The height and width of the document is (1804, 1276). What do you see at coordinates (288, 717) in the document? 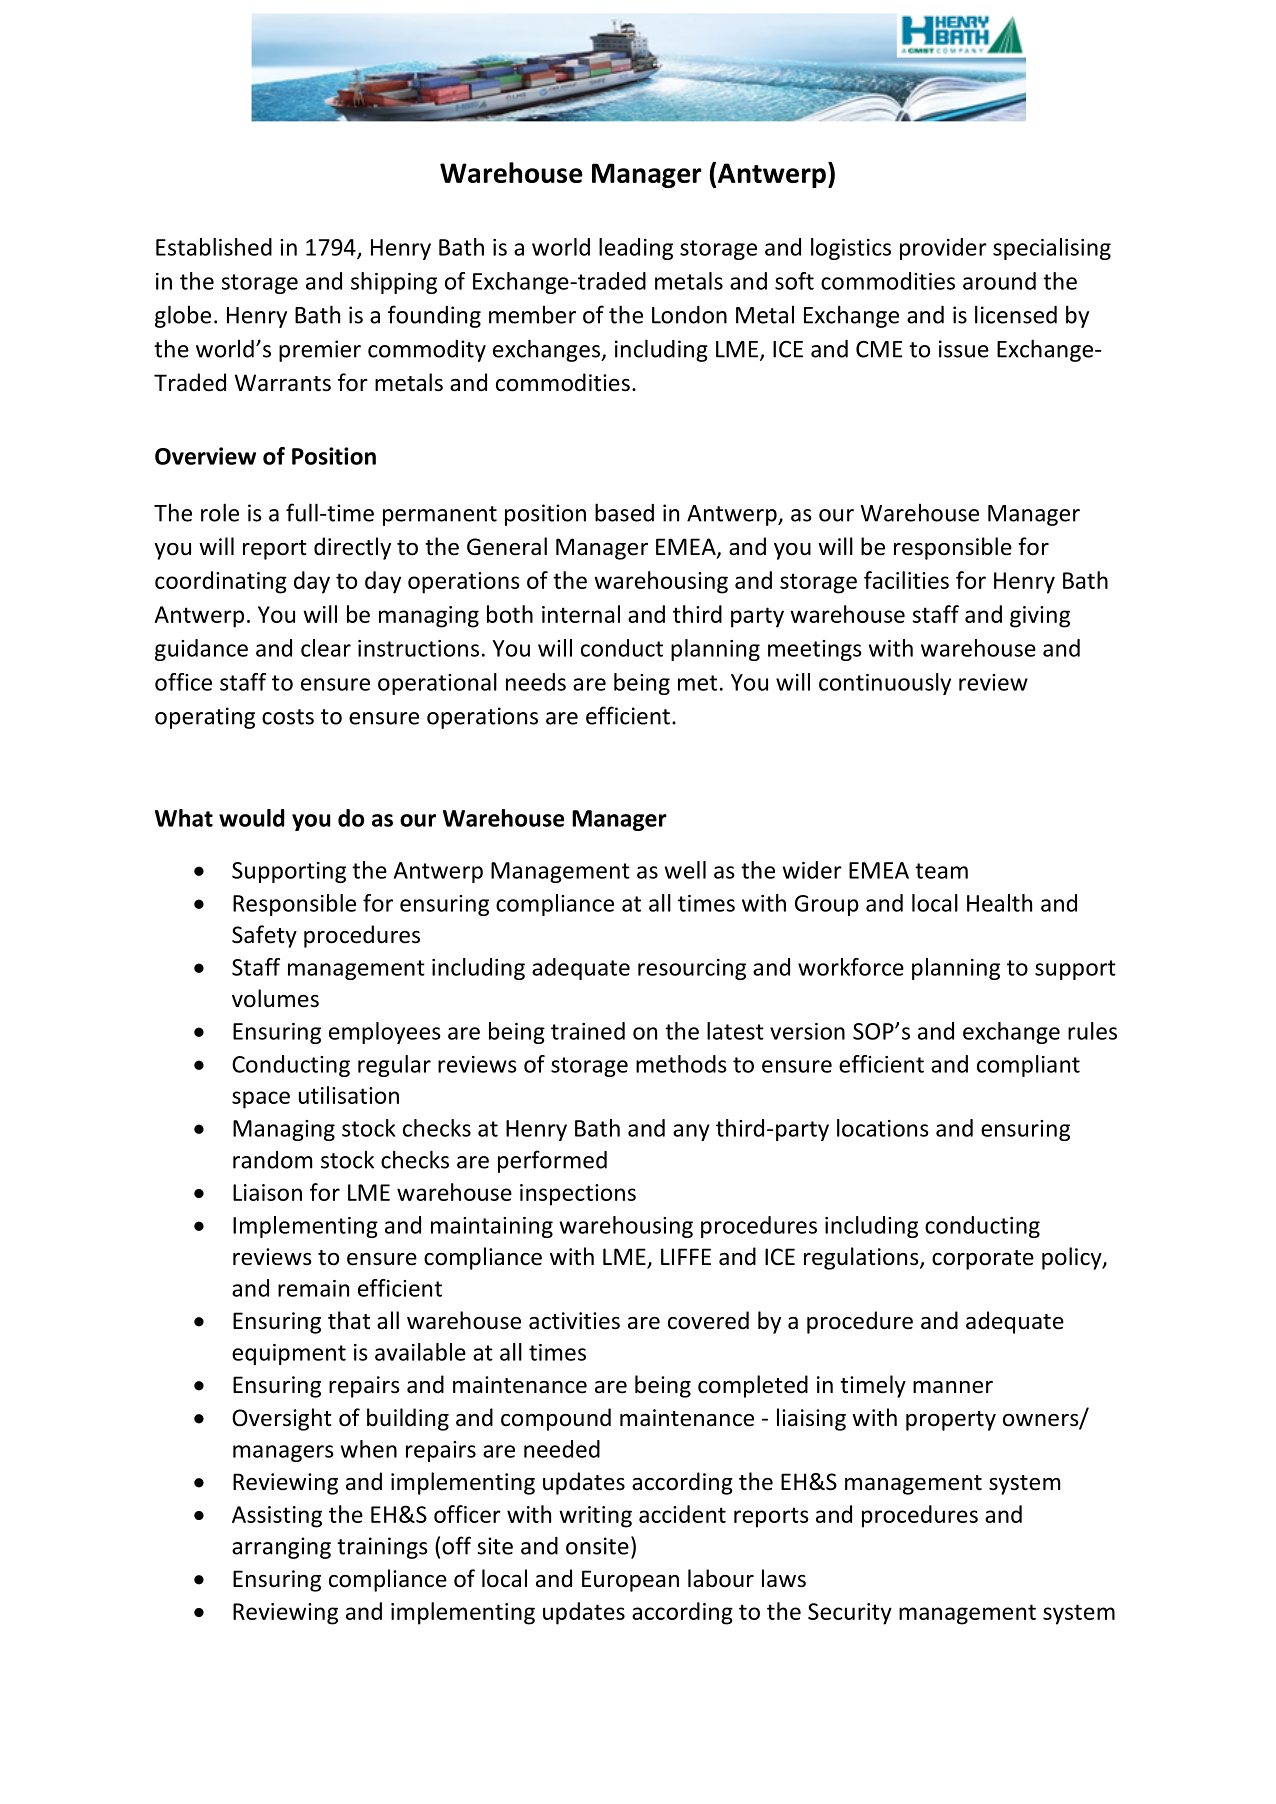
I see `costs` at bounding box center [288, 717].
